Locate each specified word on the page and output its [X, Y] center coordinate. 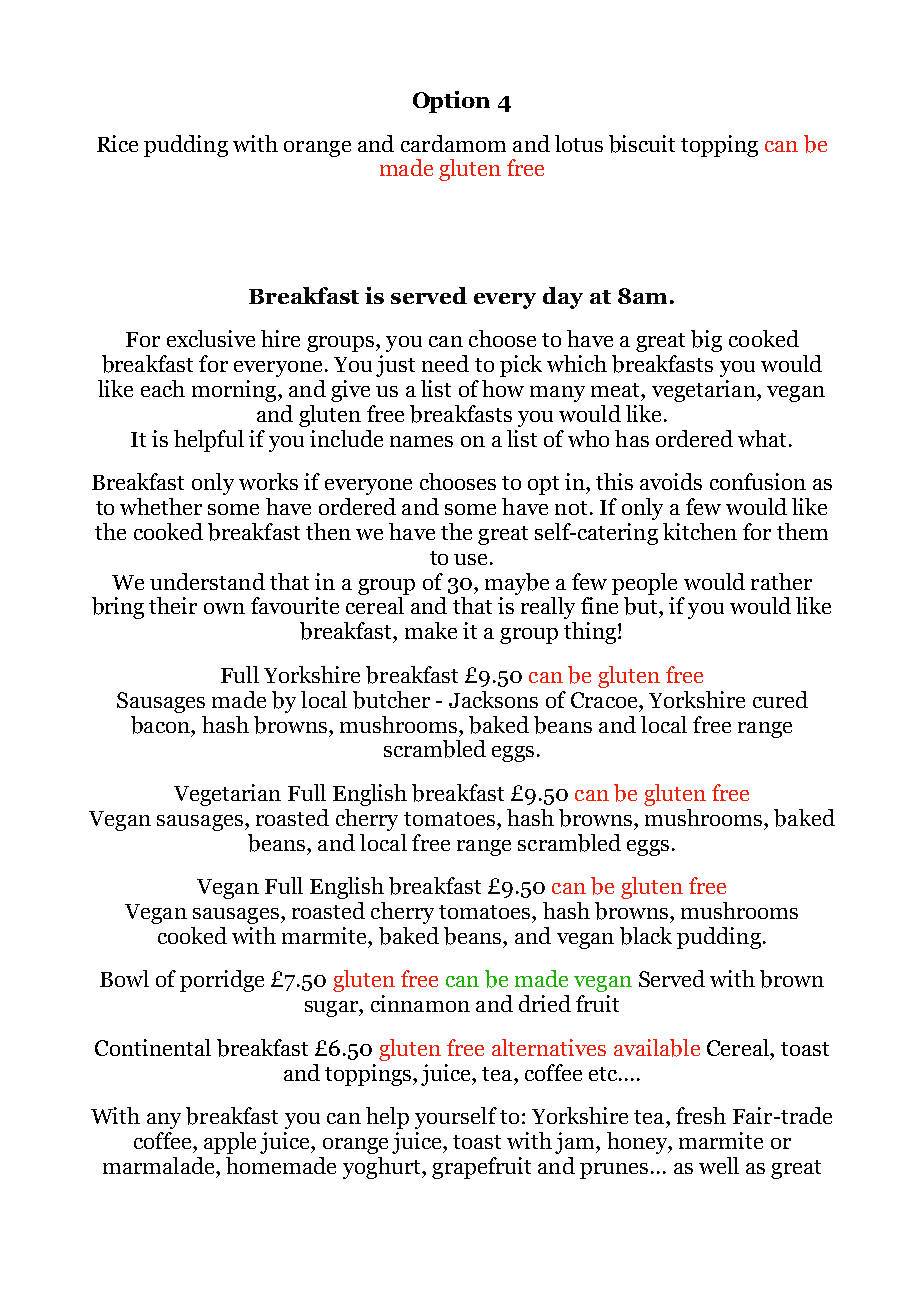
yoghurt [383, 1168]
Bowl [124, 978]
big [706, 341]
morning [235, 391]
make [431, 630]
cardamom [453, 143]
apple [230, 1143]
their [173, 605]
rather [781, 581]
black [646, 936]
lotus [579, 143]
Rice [117, 143]
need [445, 363]
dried [545, 1003]
